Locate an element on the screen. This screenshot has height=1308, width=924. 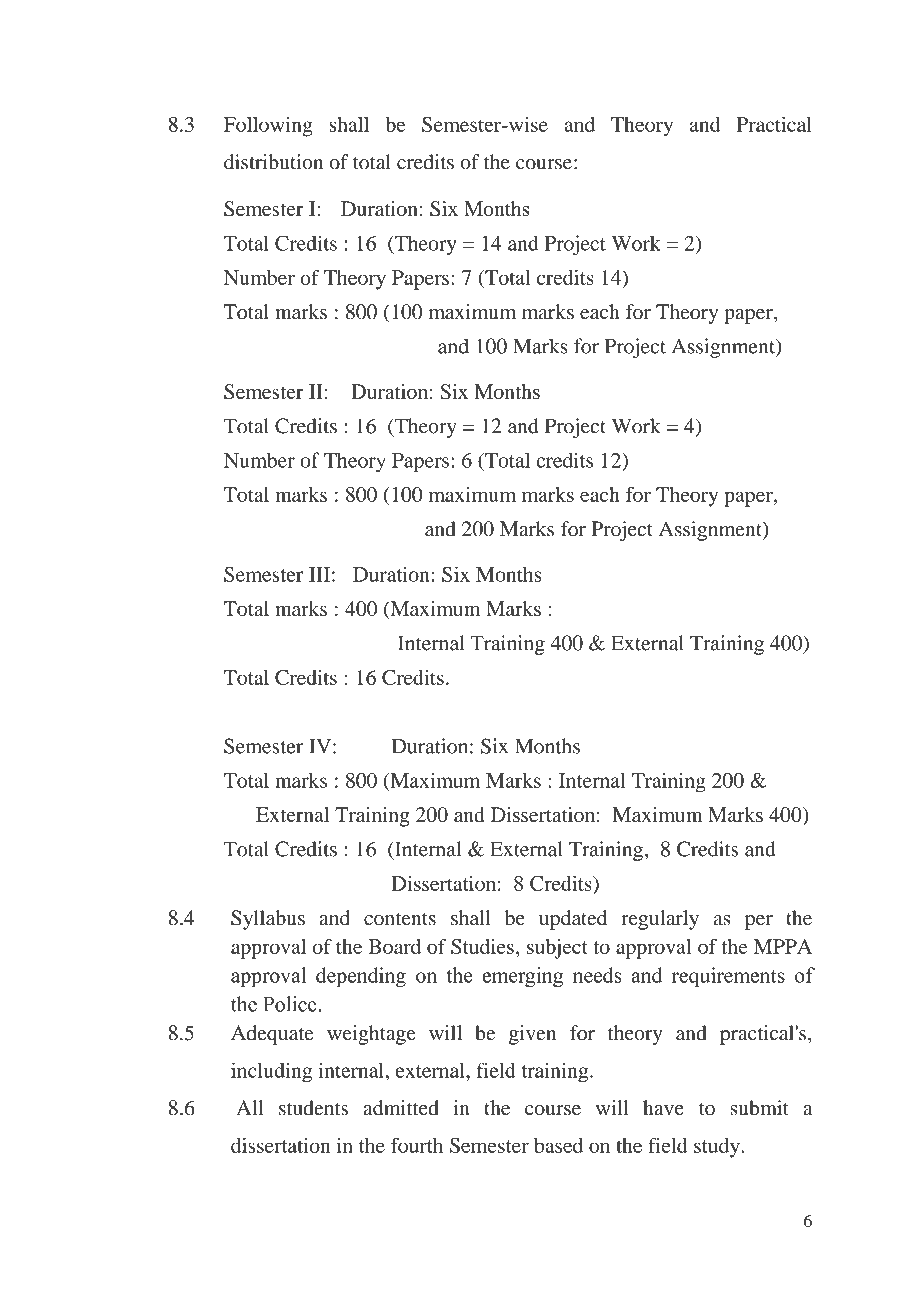
III is located at coordinates (319, 574).
